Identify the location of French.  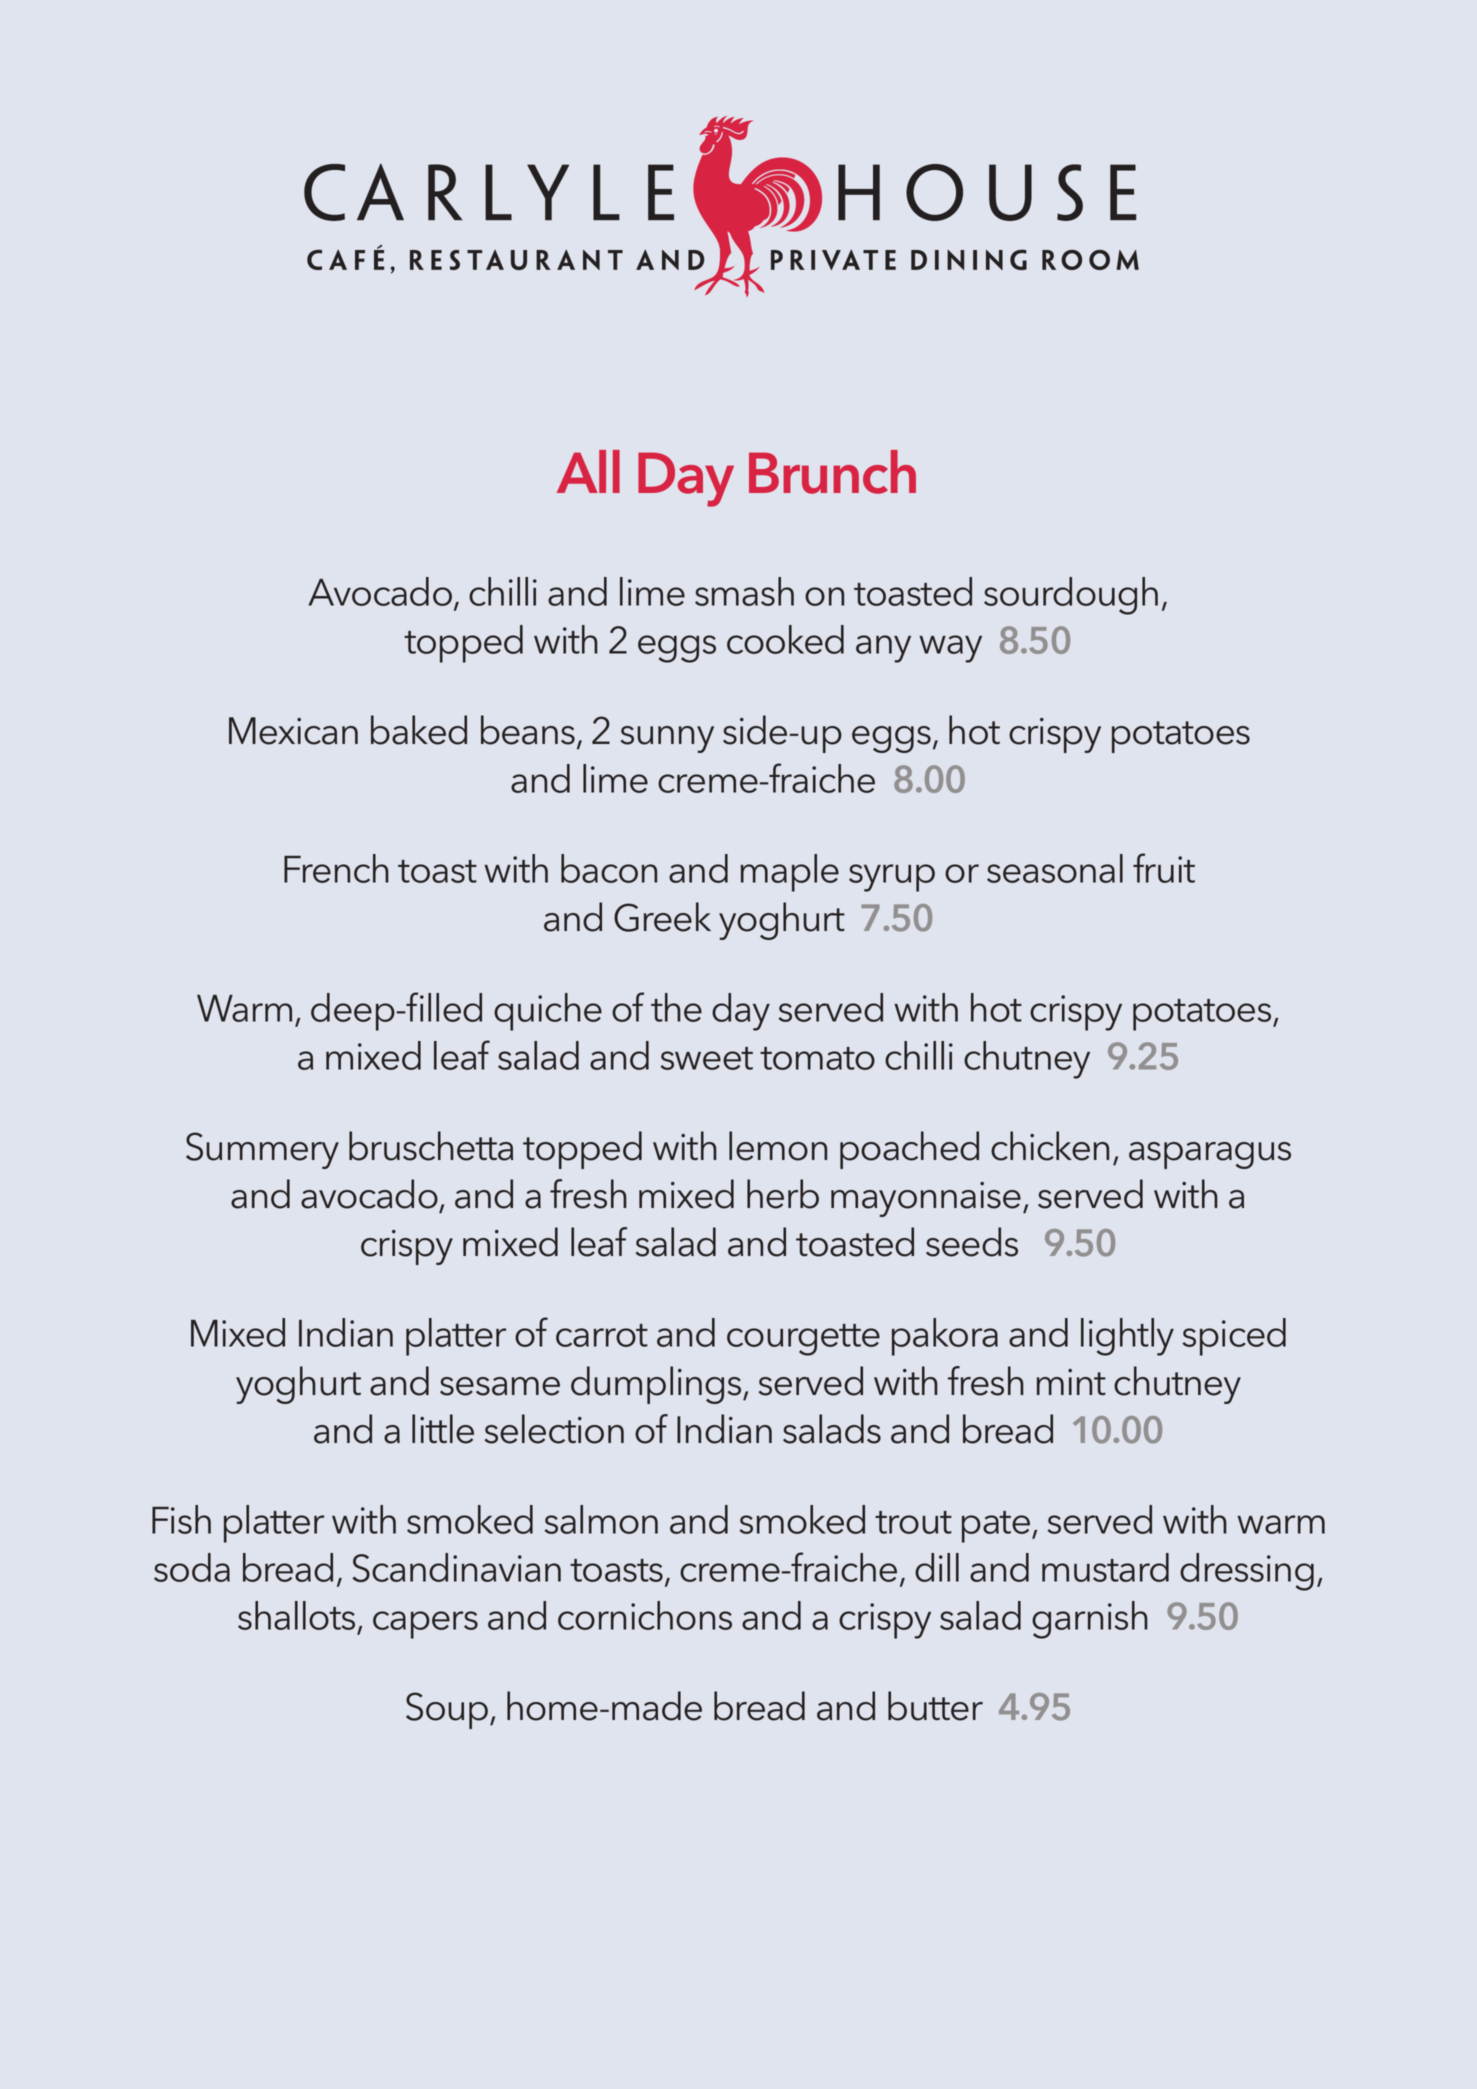
(336, 868).
